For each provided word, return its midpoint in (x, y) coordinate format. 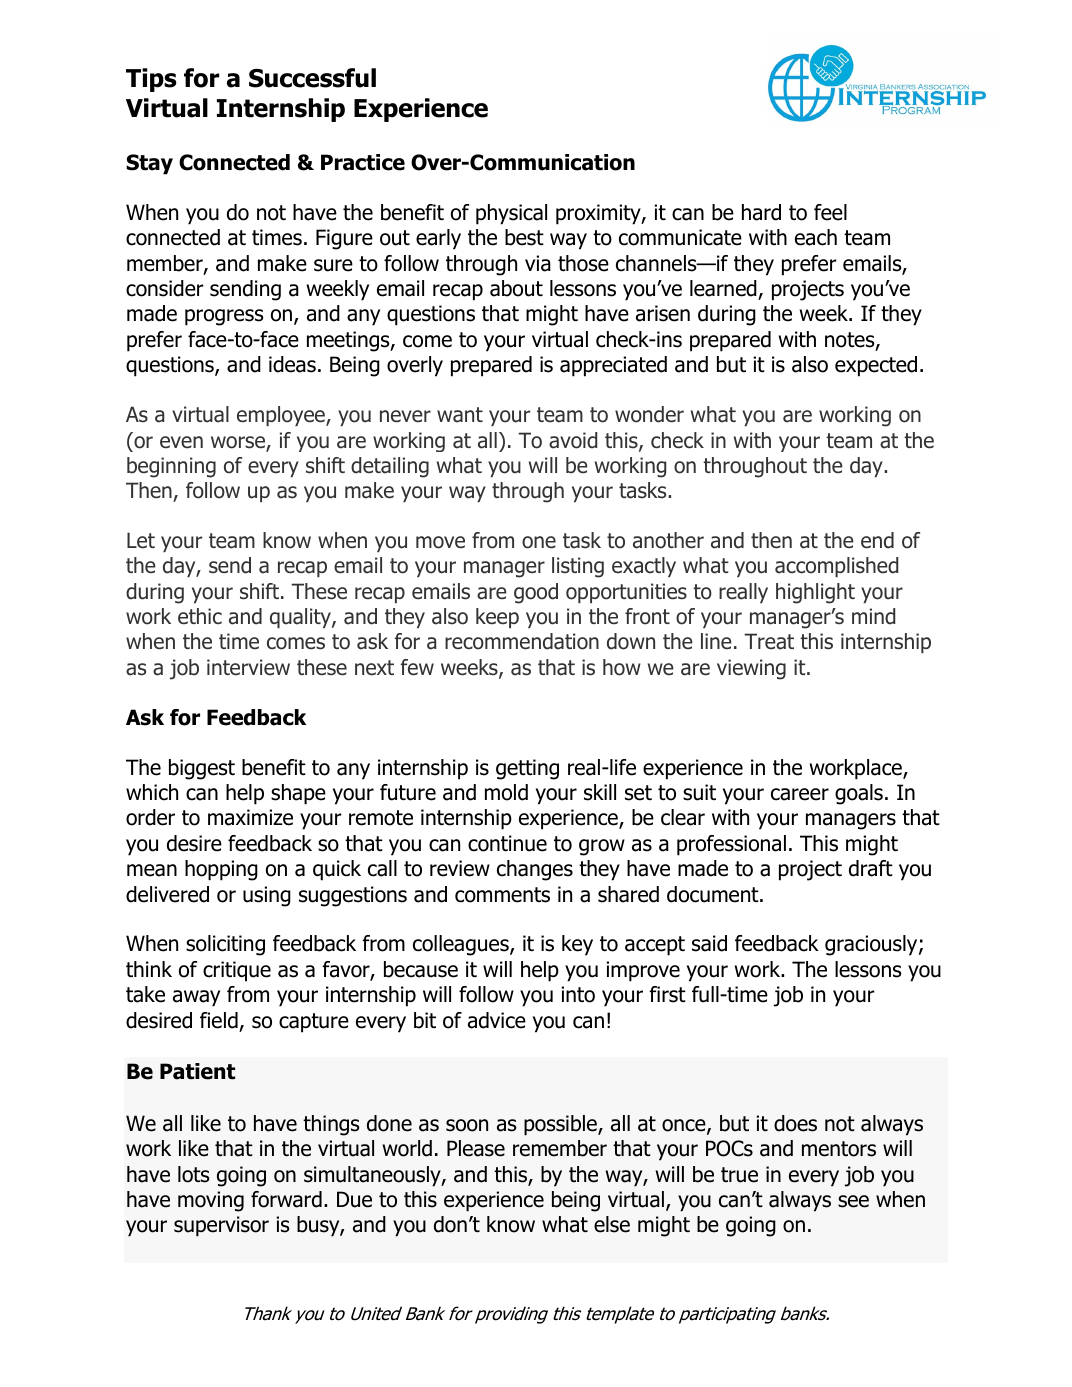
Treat (769, 641)
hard (761, 212)
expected (876, 366)
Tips (151, 80)
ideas (292, 364)
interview (248, 667)
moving (211, 1201)
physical (511, 214)
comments (502, 895)
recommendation (522, 641)
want (460, 415)
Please (476, 1148)
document (714, 894)
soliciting (225, 945)
